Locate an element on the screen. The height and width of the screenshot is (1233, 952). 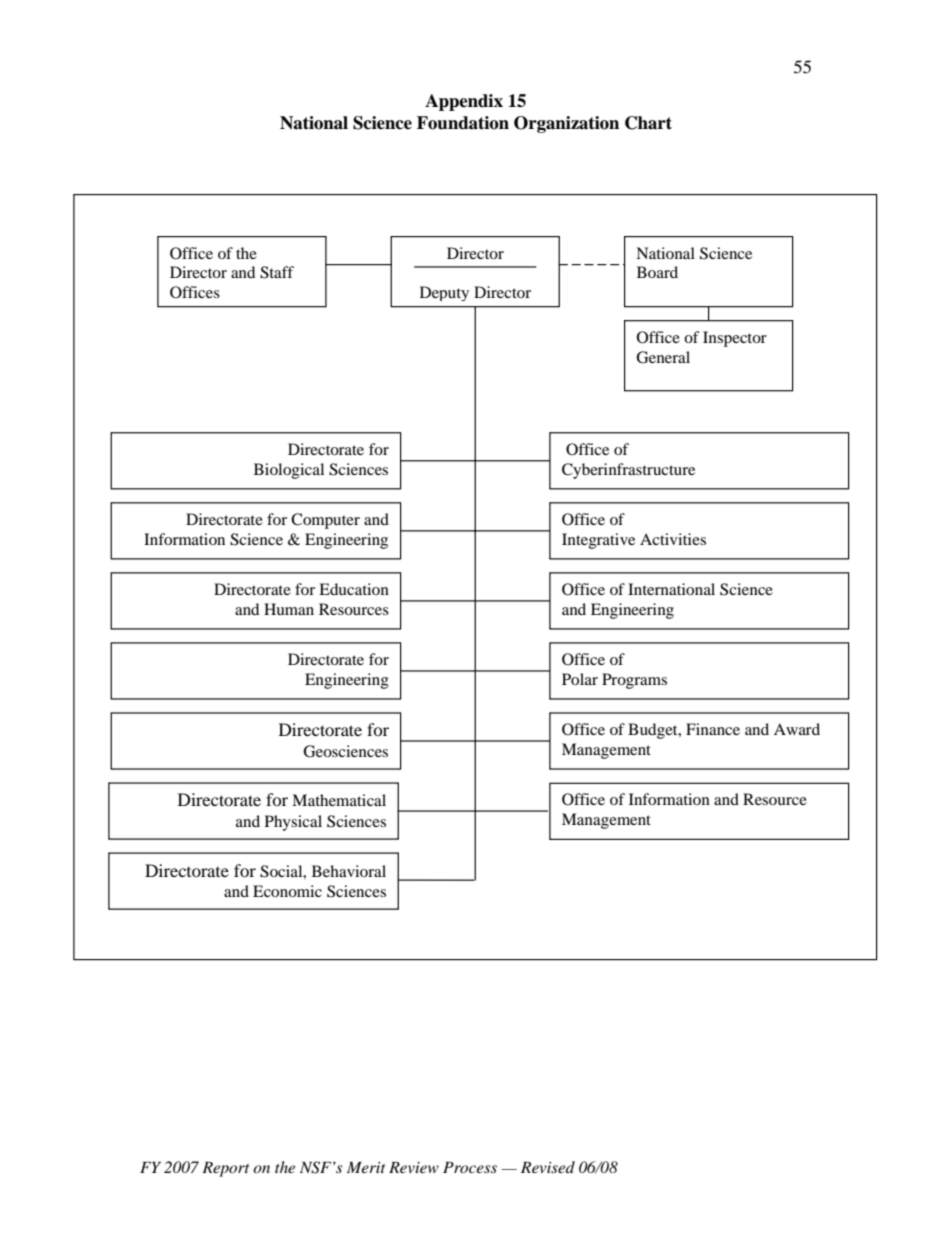
Biological is located at coordinates (289, 471).
